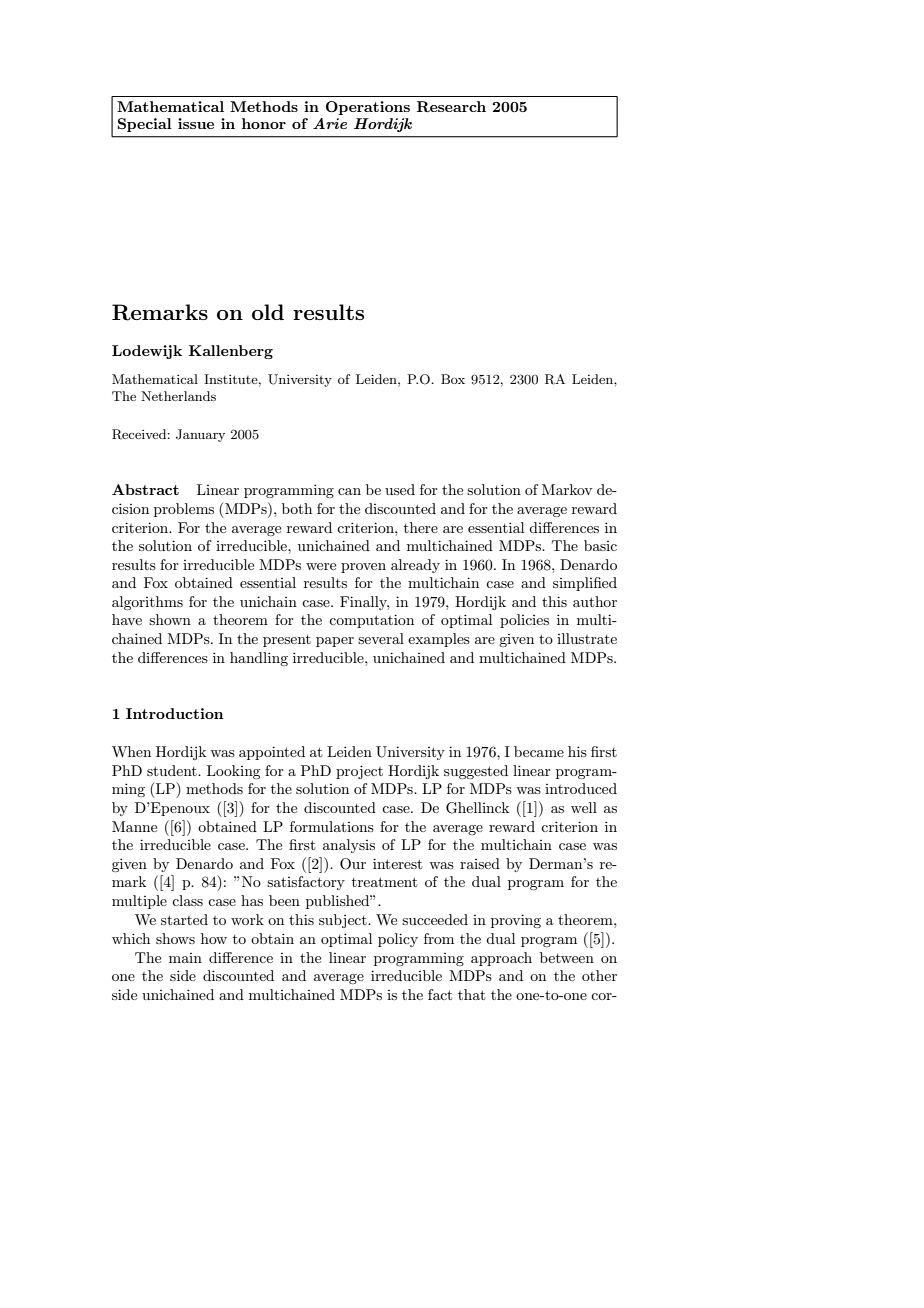 Image resolution: width=924 pixels, height=1308 pixels. Describe the element at coordinates (196, 123) in the screenshot. I see `issue` at that location.
